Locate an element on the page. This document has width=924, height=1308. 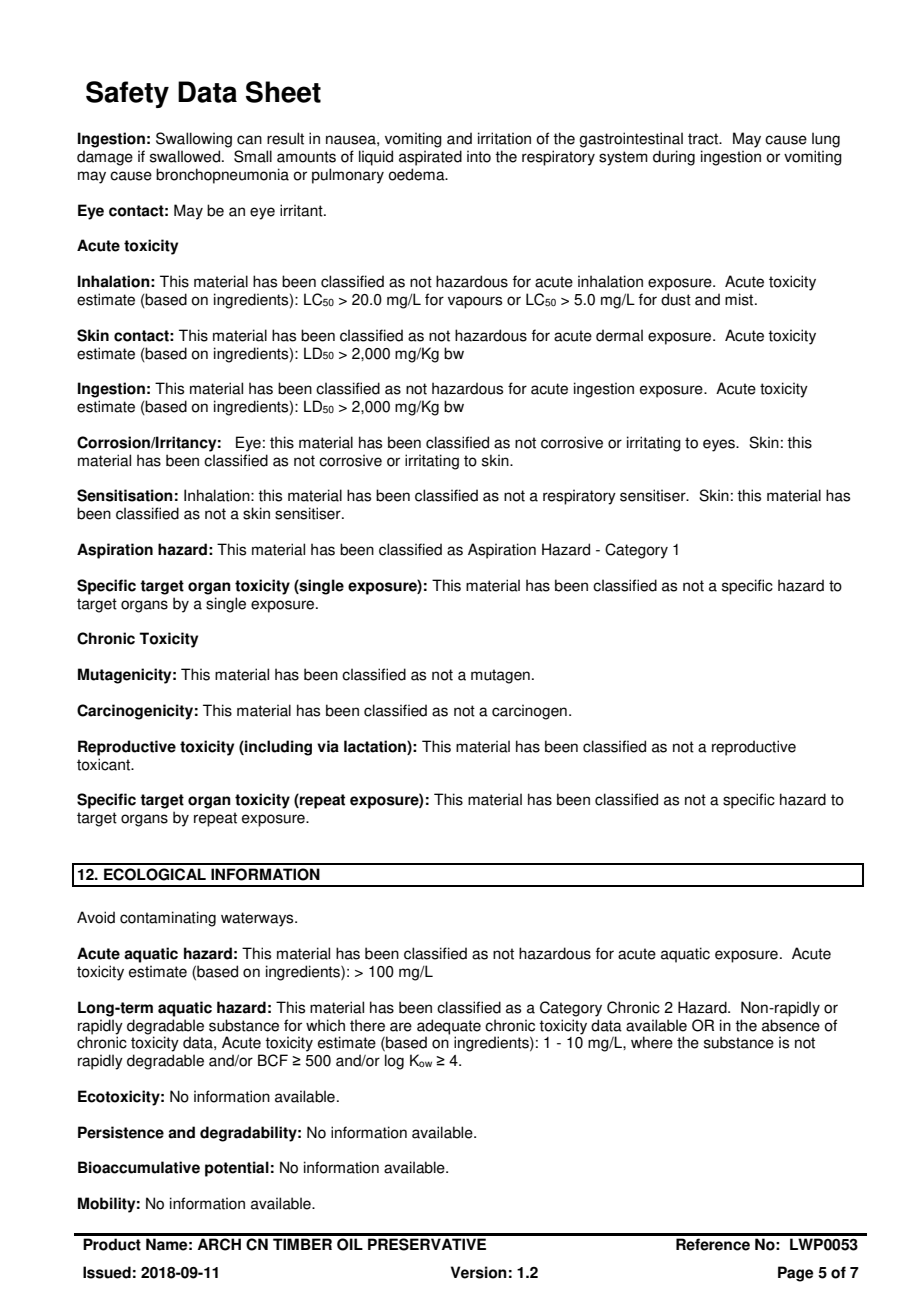
Issued is located at coordinates (107, 1272).
